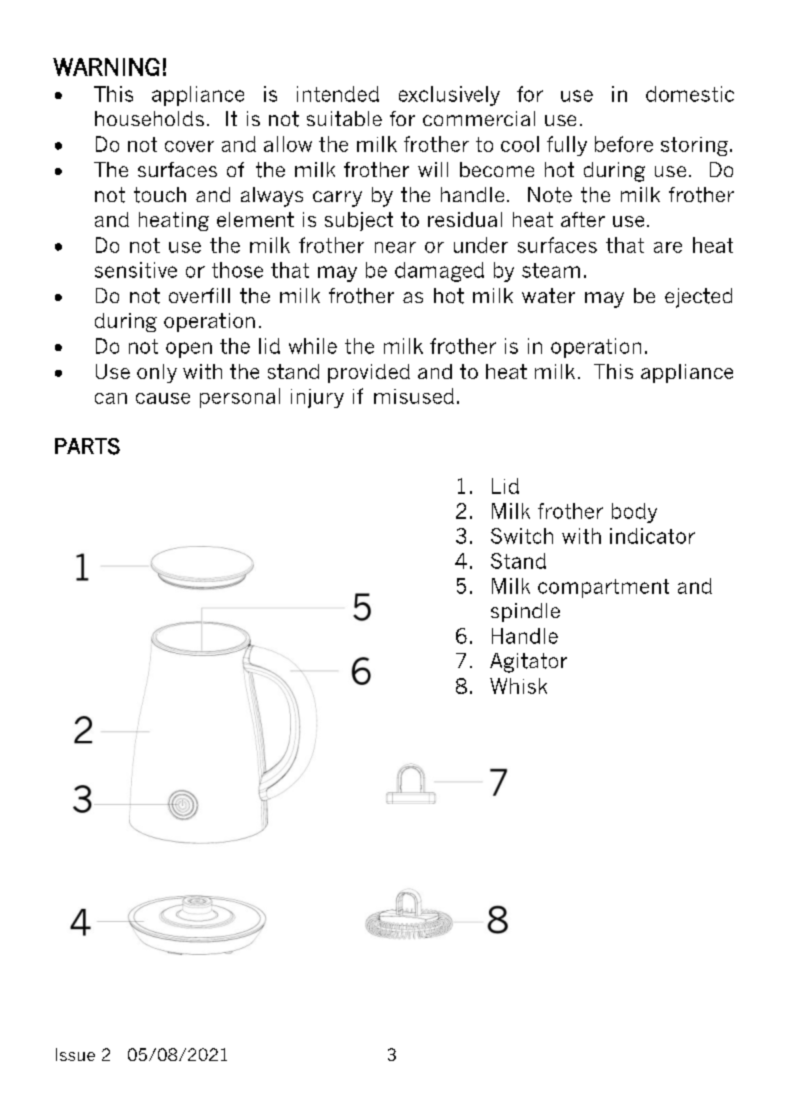  I want to click on intended, so click(338, 94).
